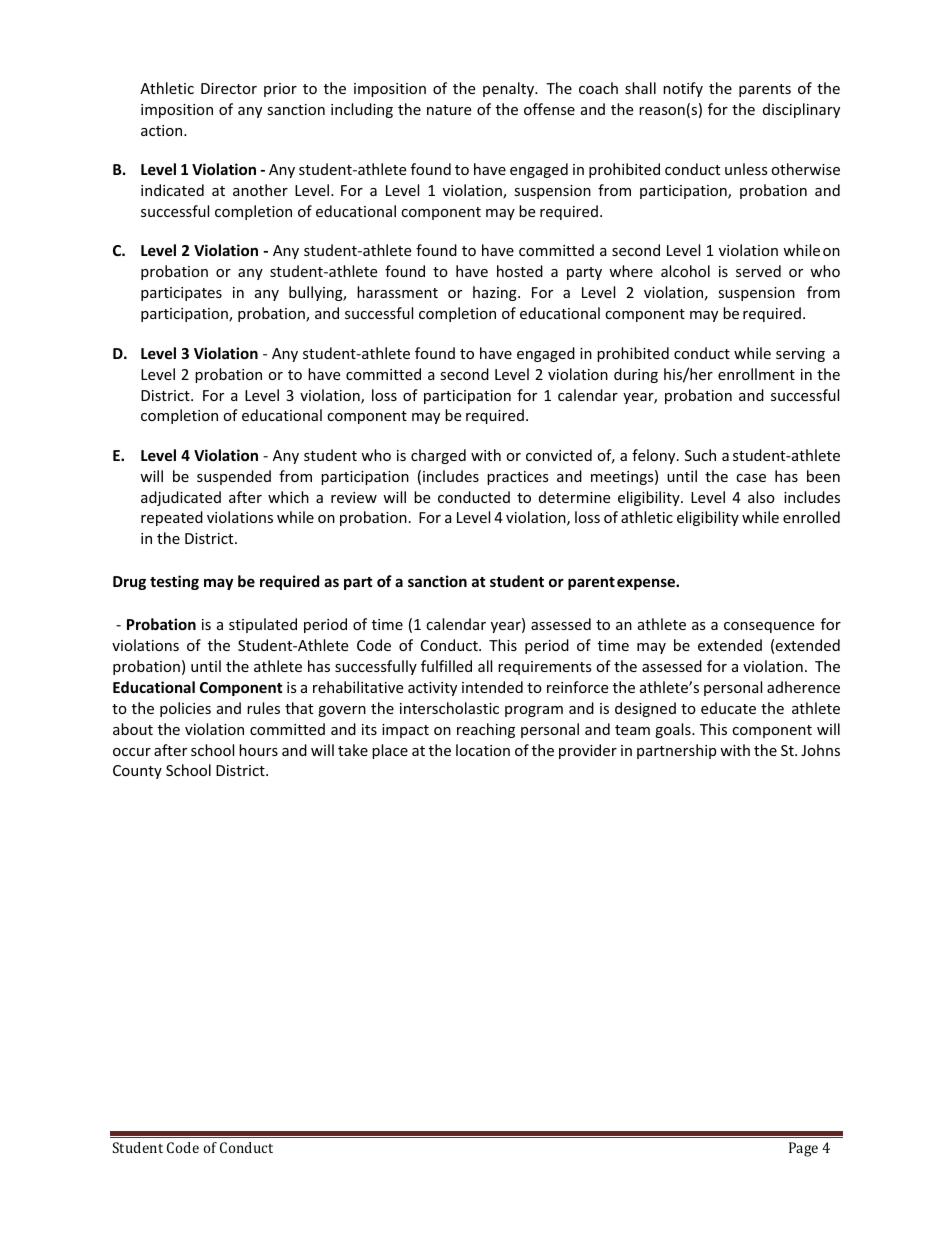 This screenshot has height=1233, width=952. Describe the element at coordinates (229, 88) in the screenshot. I see `Director` at that location.
